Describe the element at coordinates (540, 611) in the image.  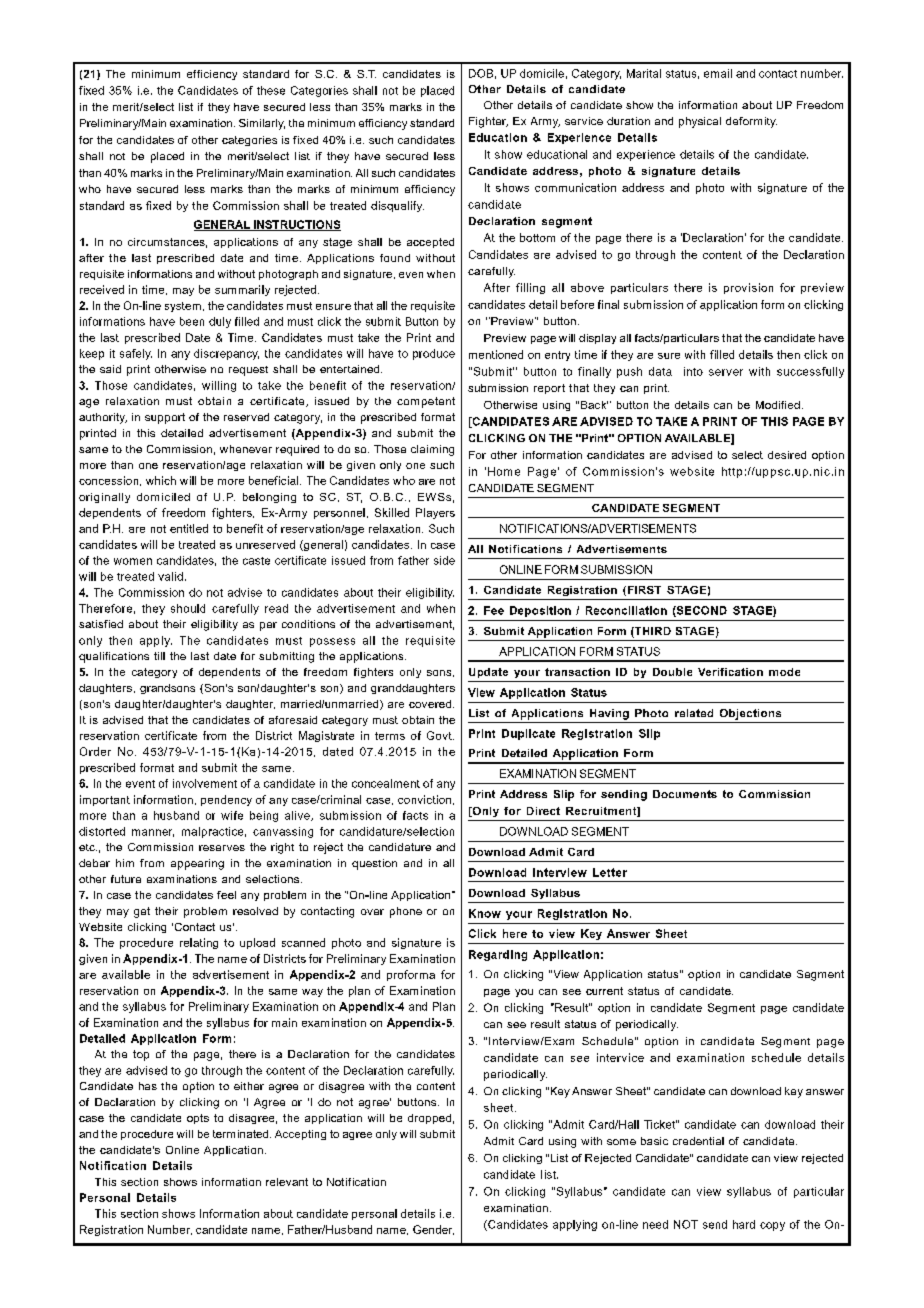
I see `Deposition` at that location.
